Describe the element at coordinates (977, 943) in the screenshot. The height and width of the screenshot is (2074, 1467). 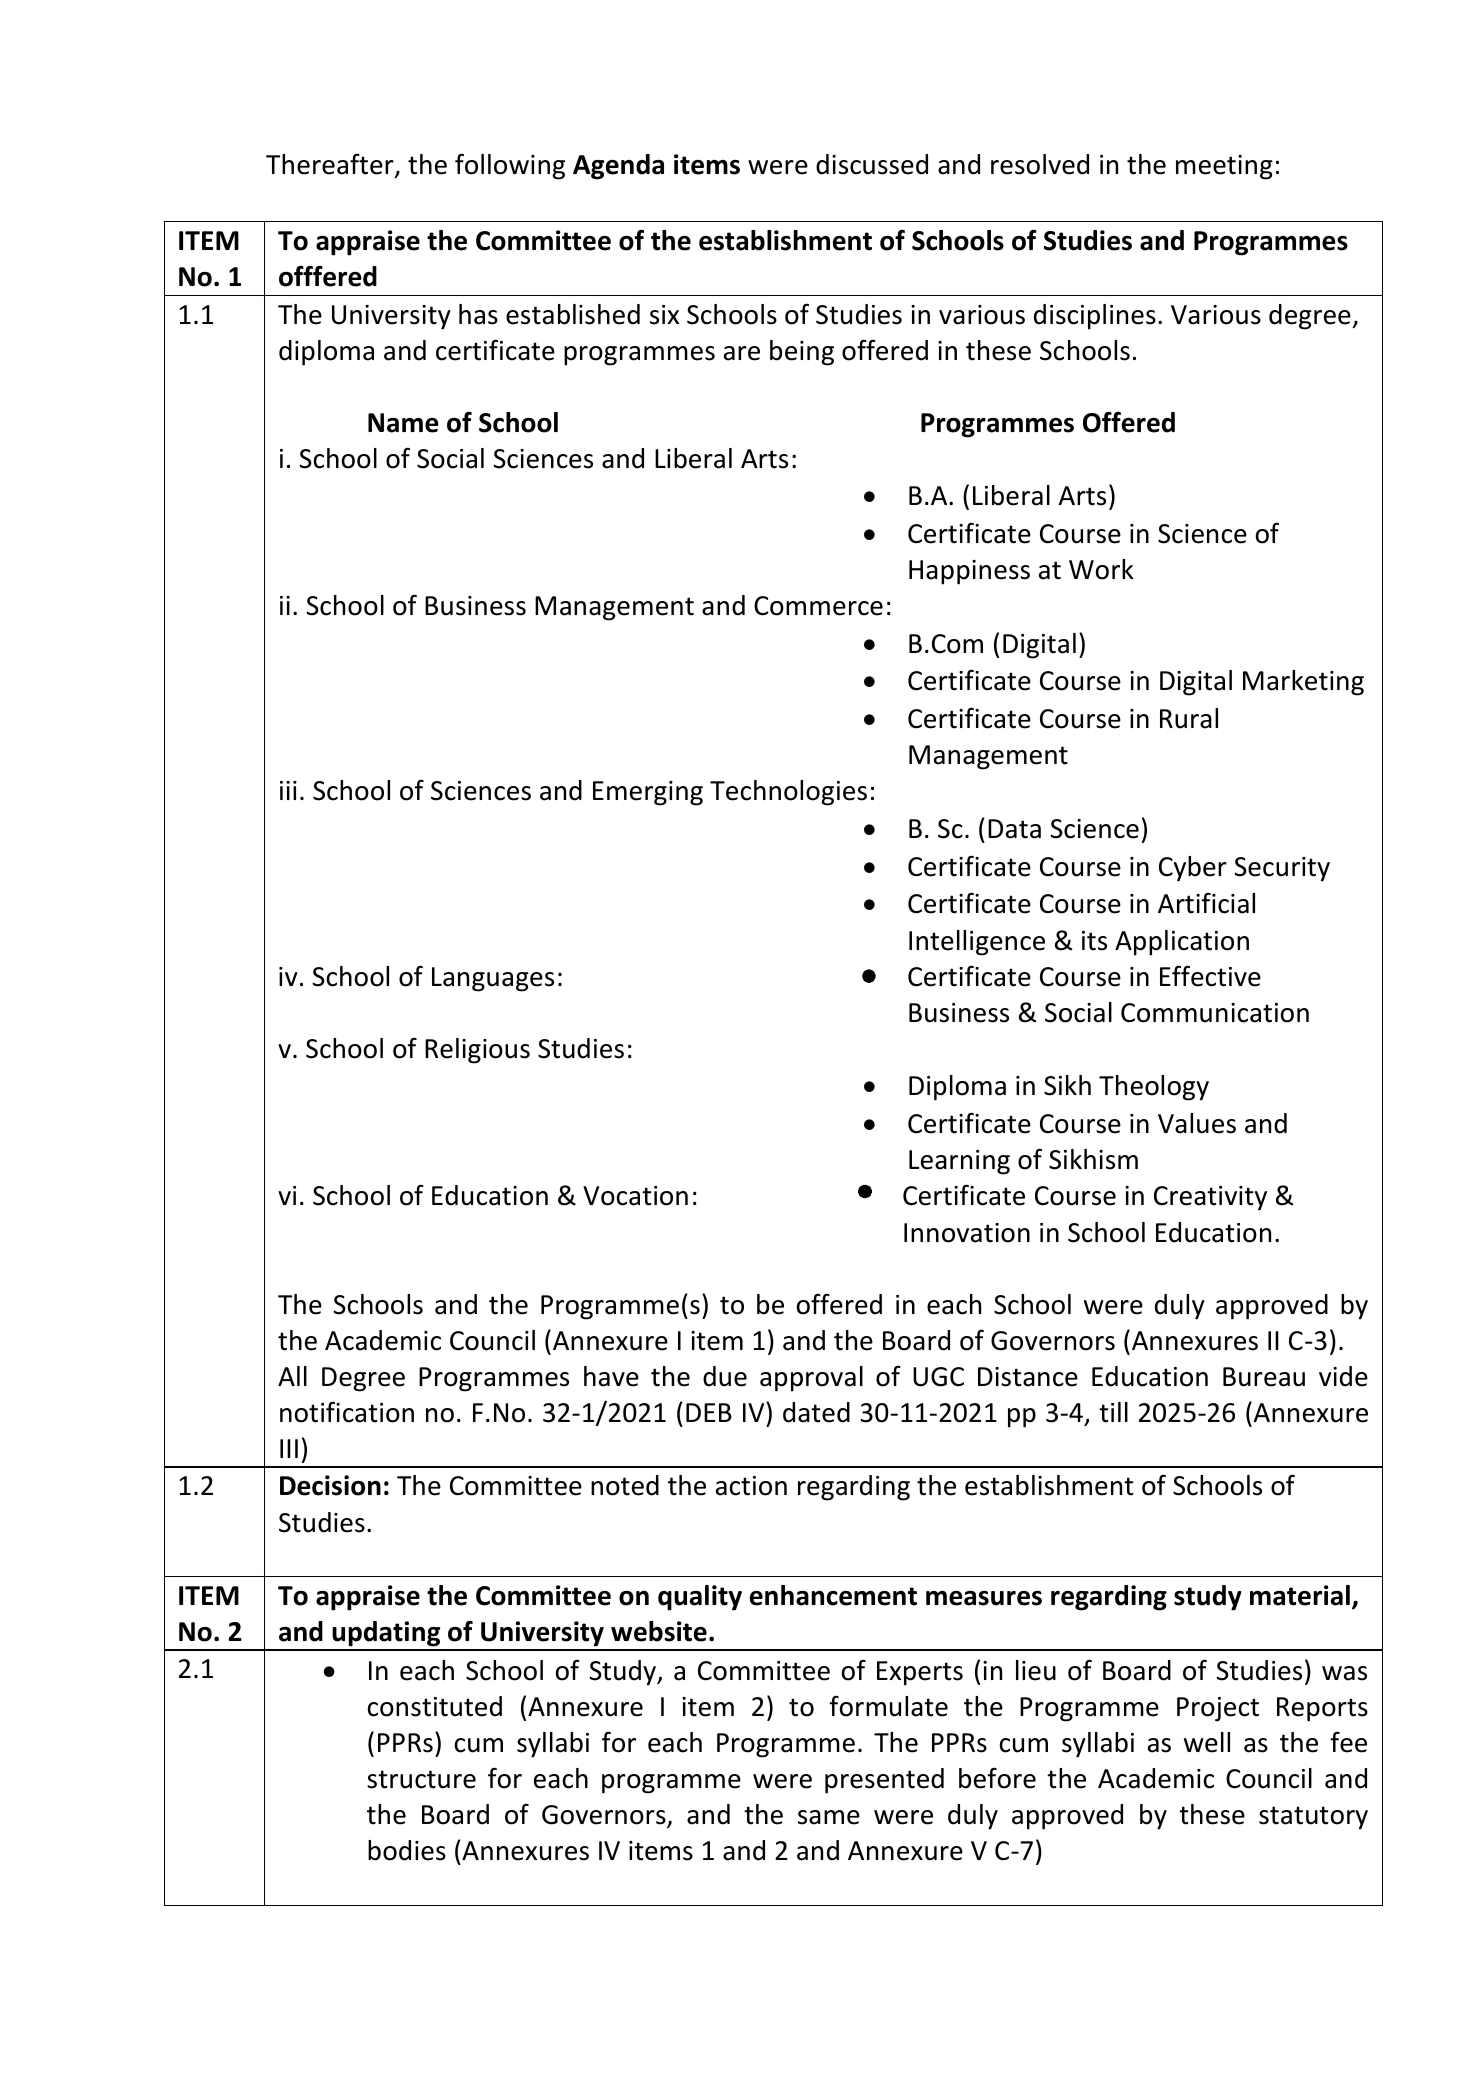
I see `Intelligence` at that location.
